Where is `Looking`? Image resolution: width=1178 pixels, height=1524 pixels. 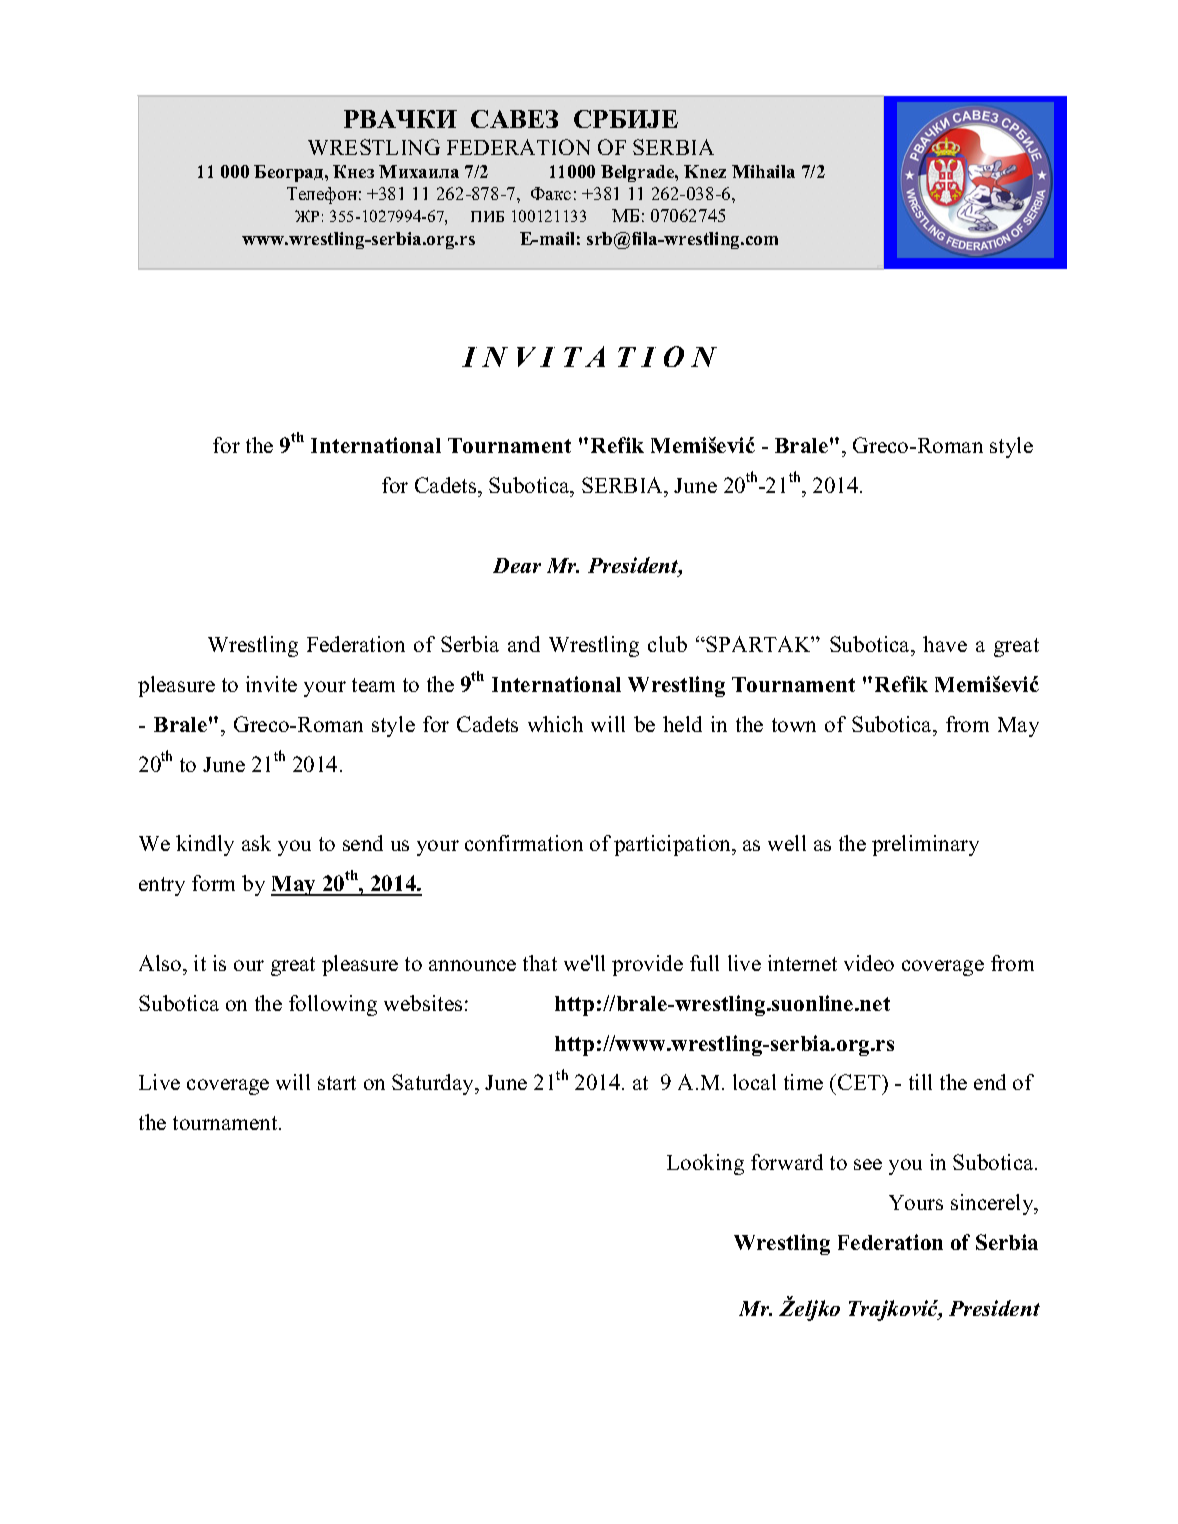
Looking is located at coordinates (705, 1164).
